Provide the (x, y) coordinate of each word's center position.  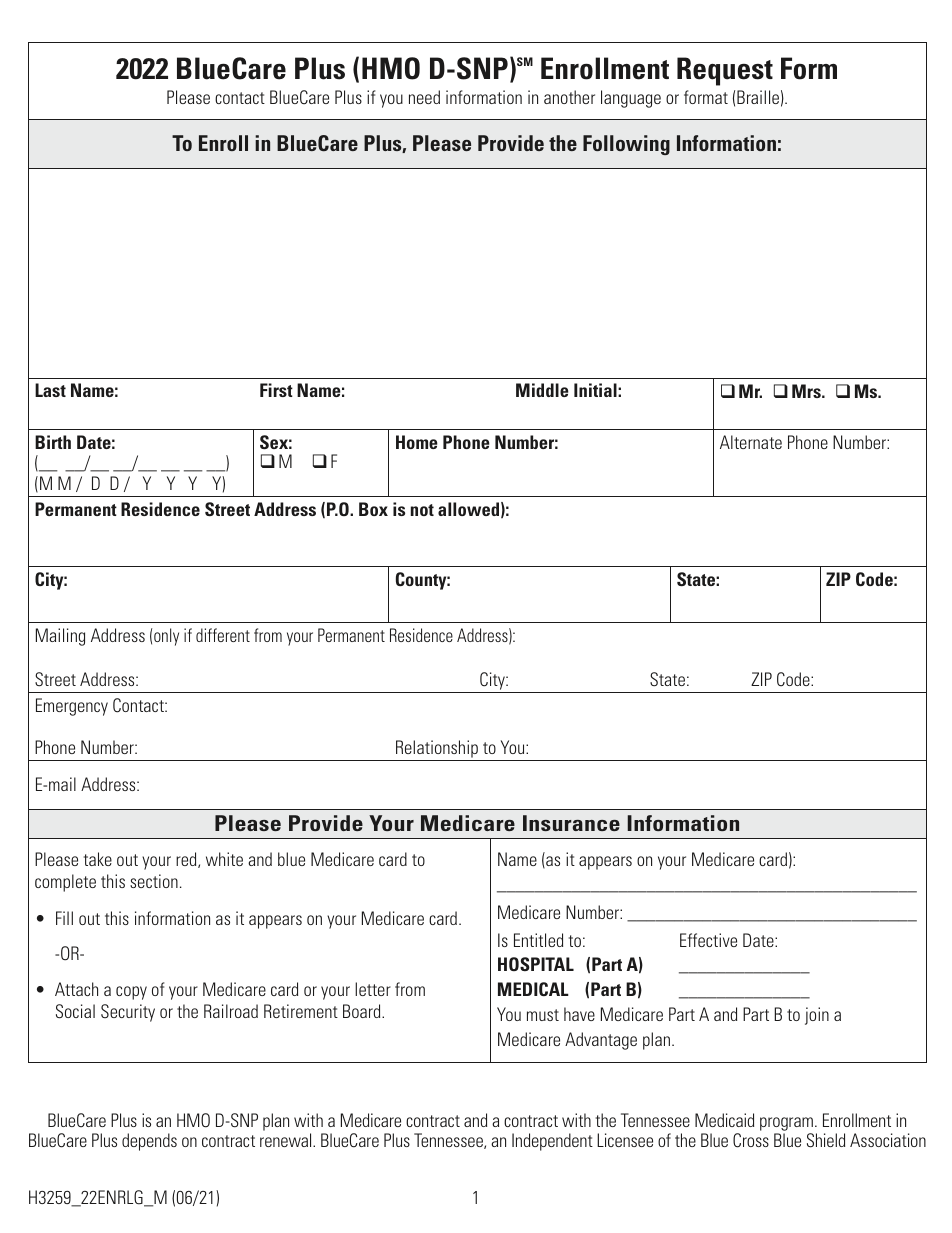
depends (149, 1142)
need (424, 97)
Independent (552, 1142)
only (166, 637)
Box (373, 509)
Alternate (751, 442)
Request (725, 71)
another (569, 97)
